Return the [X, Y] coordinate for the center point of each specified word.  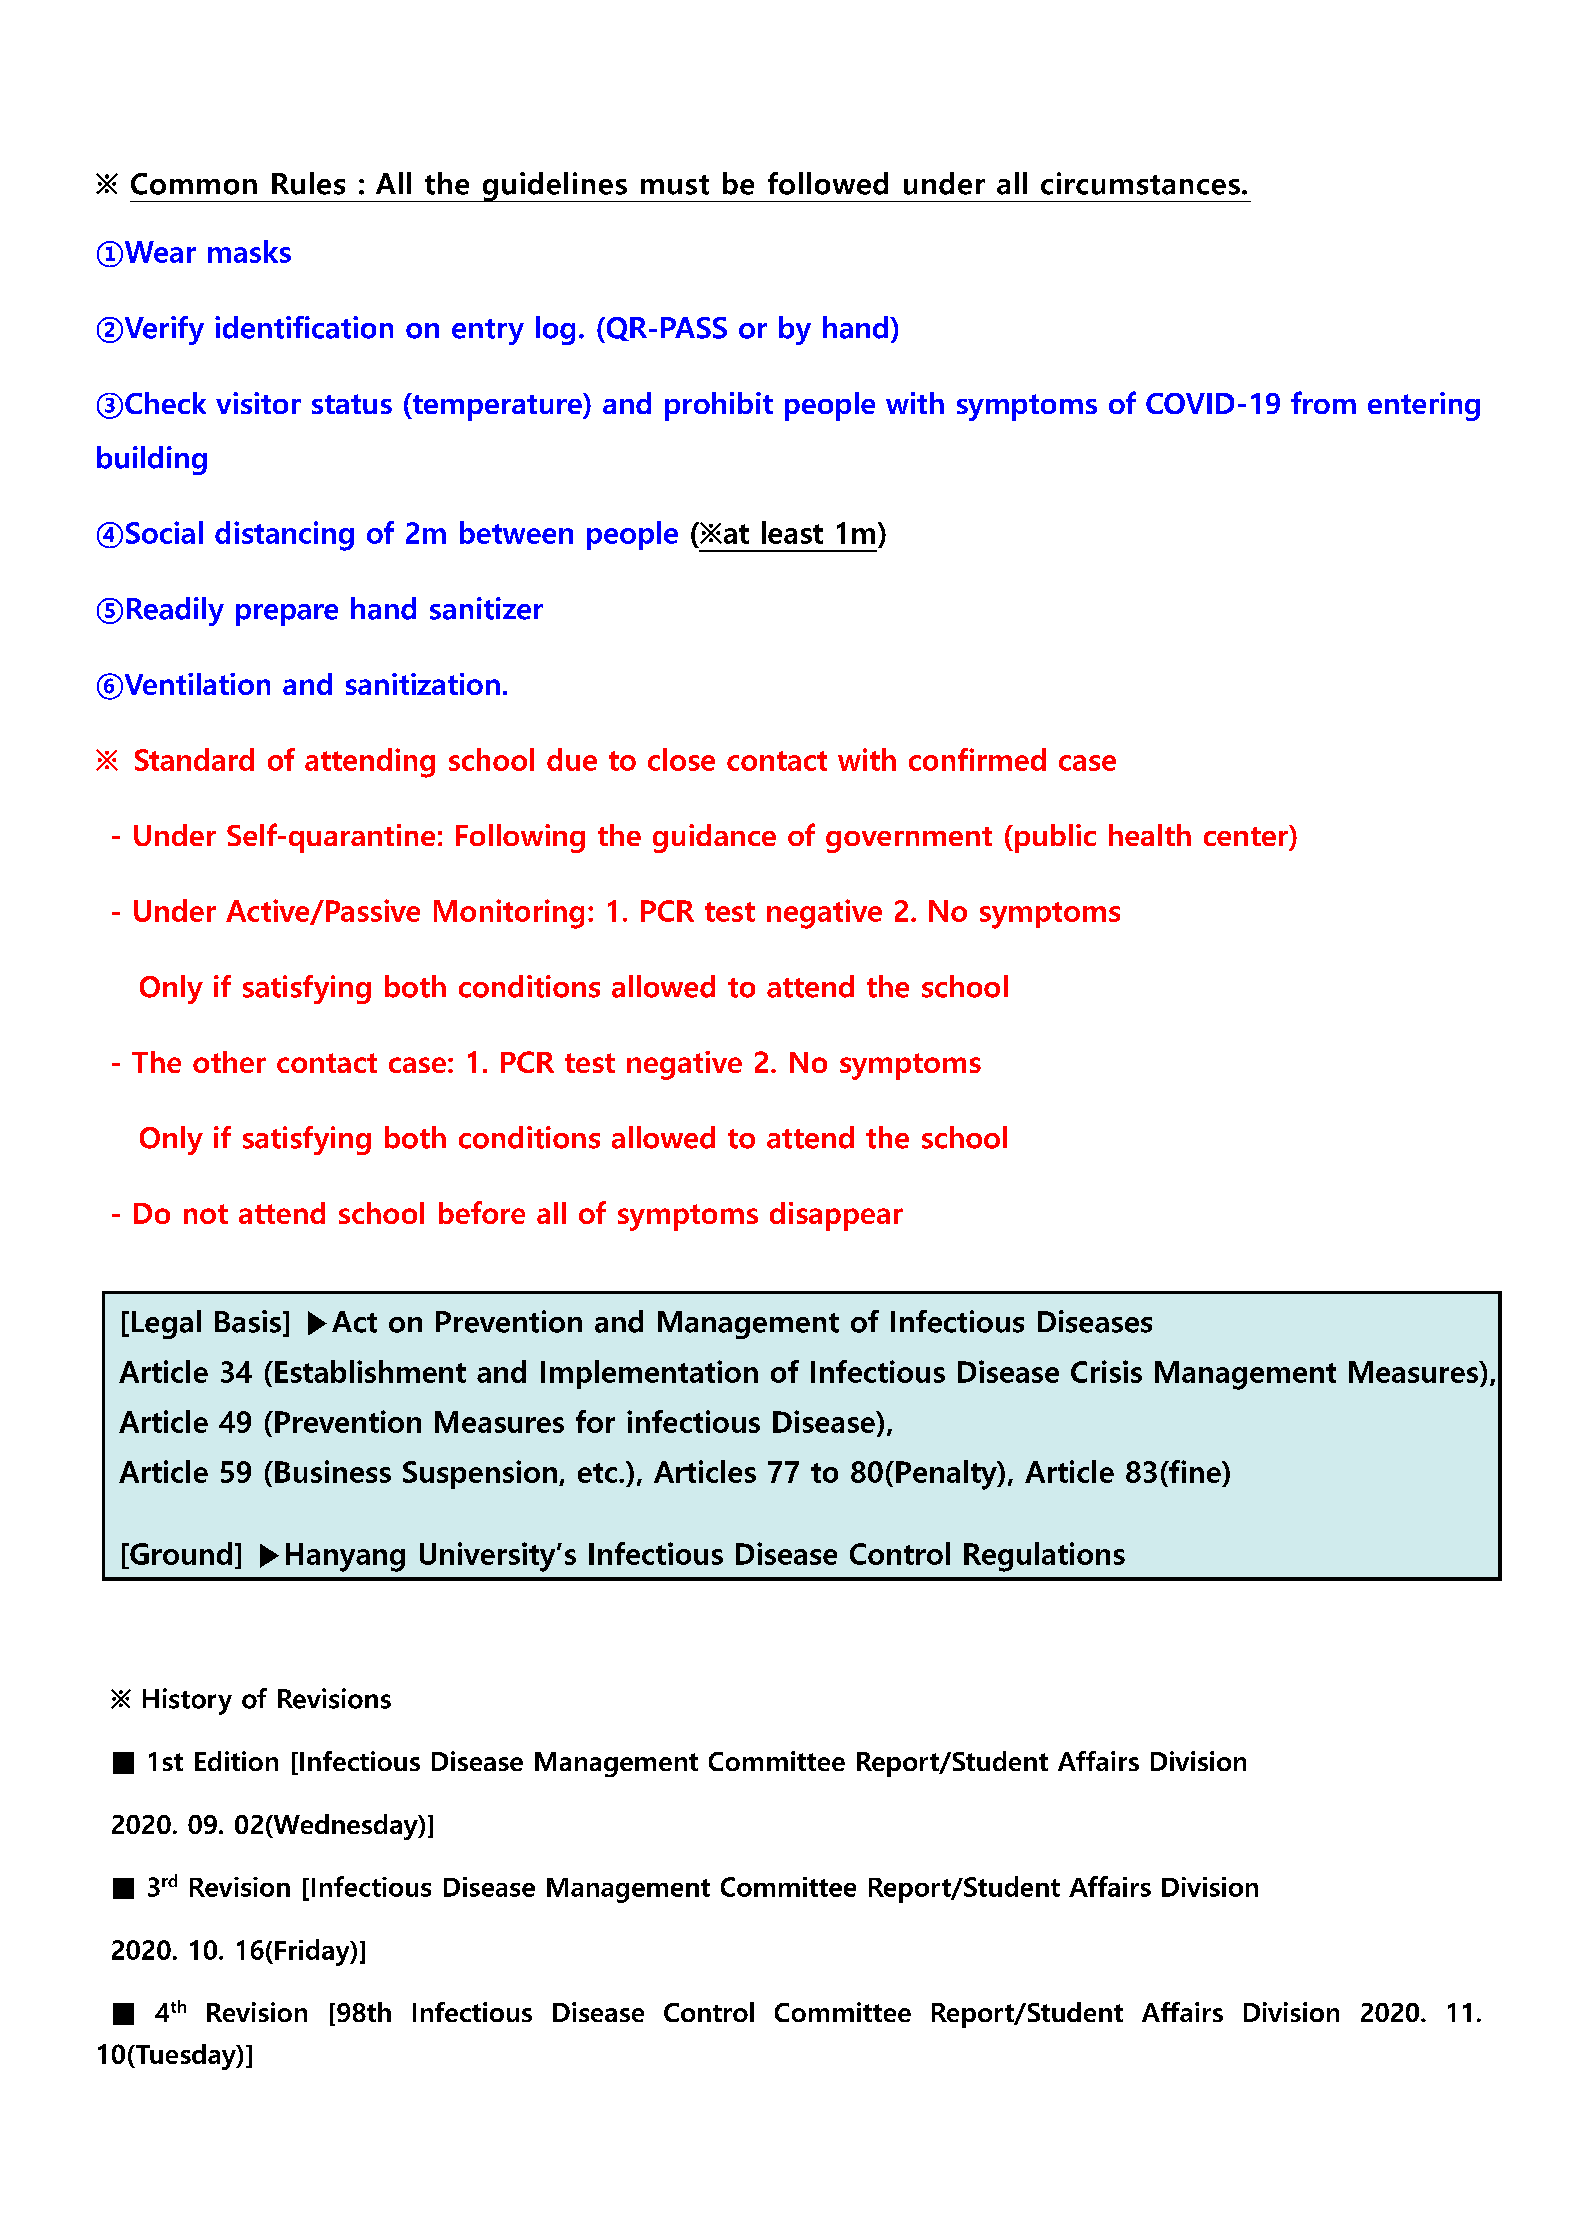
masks [249, 251]
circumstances [1140, 183]
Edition [236, 1761]
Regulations [1044, 1557]
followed [828, 183]
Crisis [1106, 1371]
